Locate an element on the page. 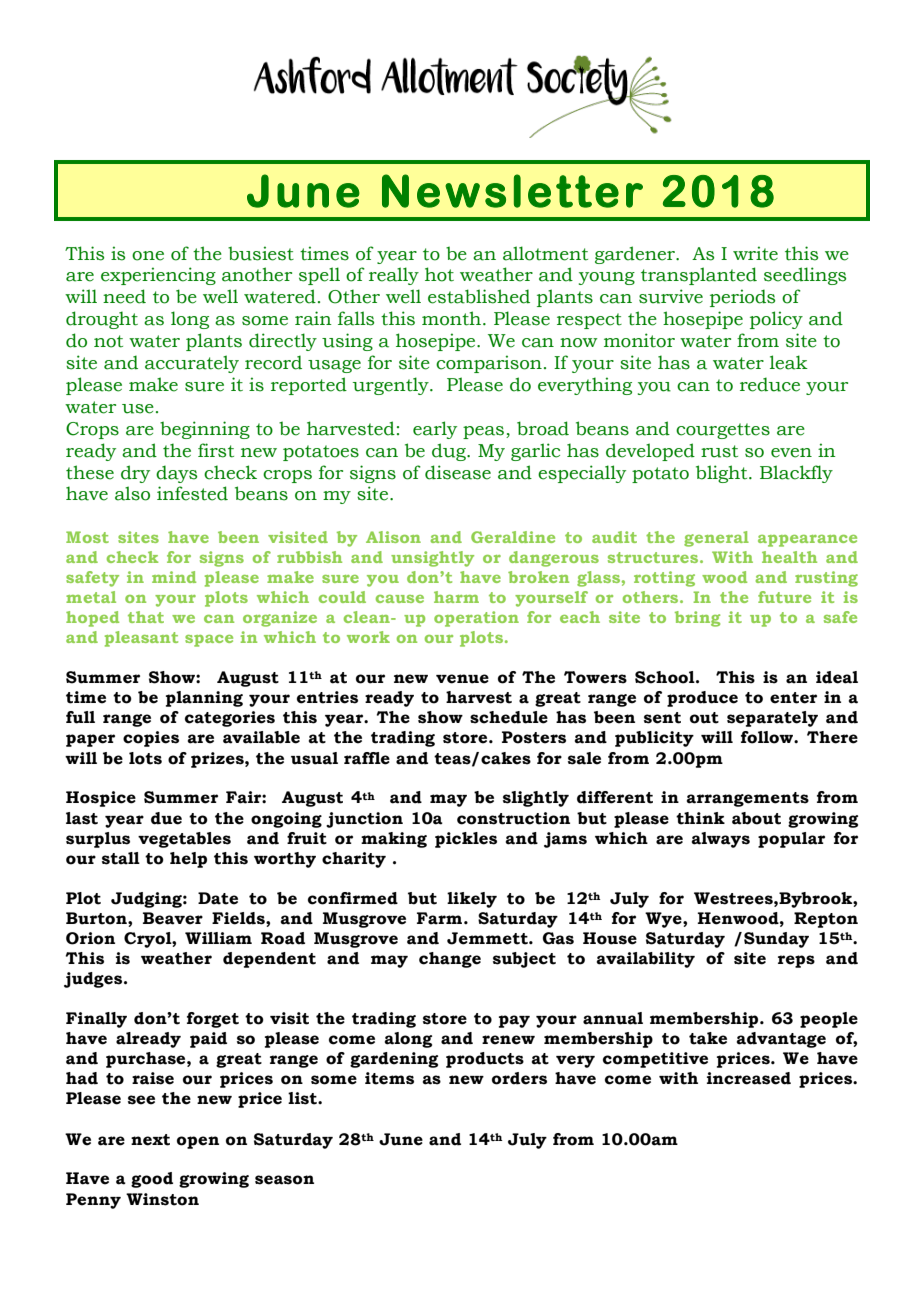 The image size is (924, 1308). Newsletter is located at coordinates (512, 191).
